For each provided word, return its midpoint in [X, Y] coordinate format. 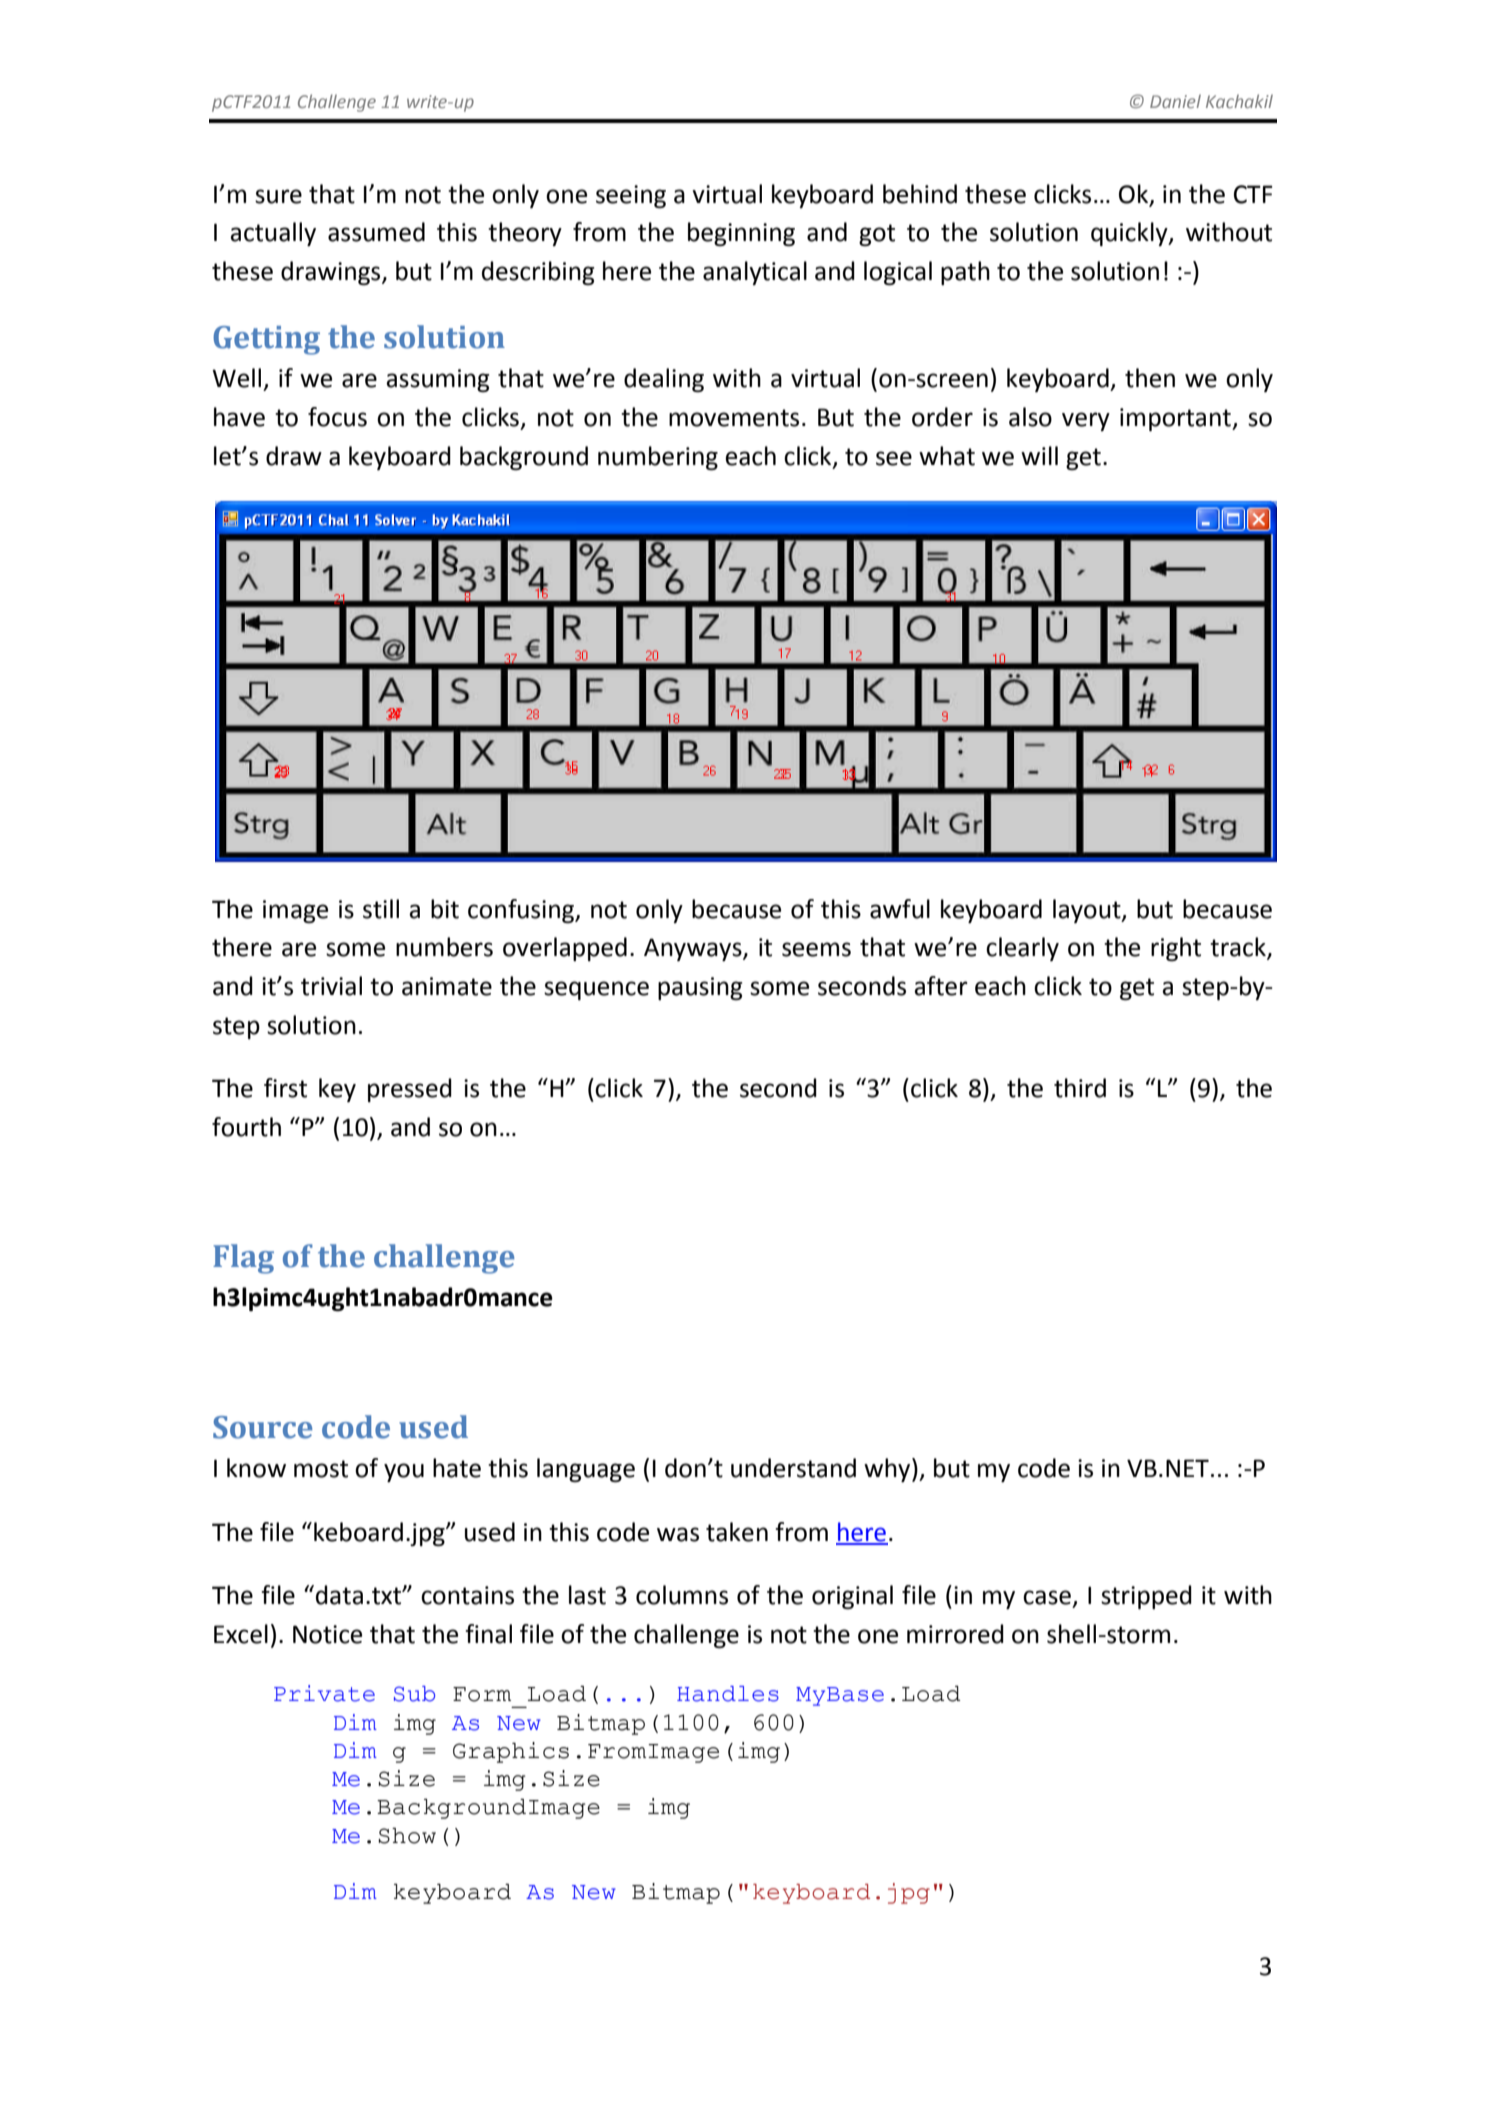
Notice [327, 1634]
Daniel [1175, 101]
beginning [741, 234]
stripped [1146, 1597]
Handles [728, 1694]
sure [278, 196]
